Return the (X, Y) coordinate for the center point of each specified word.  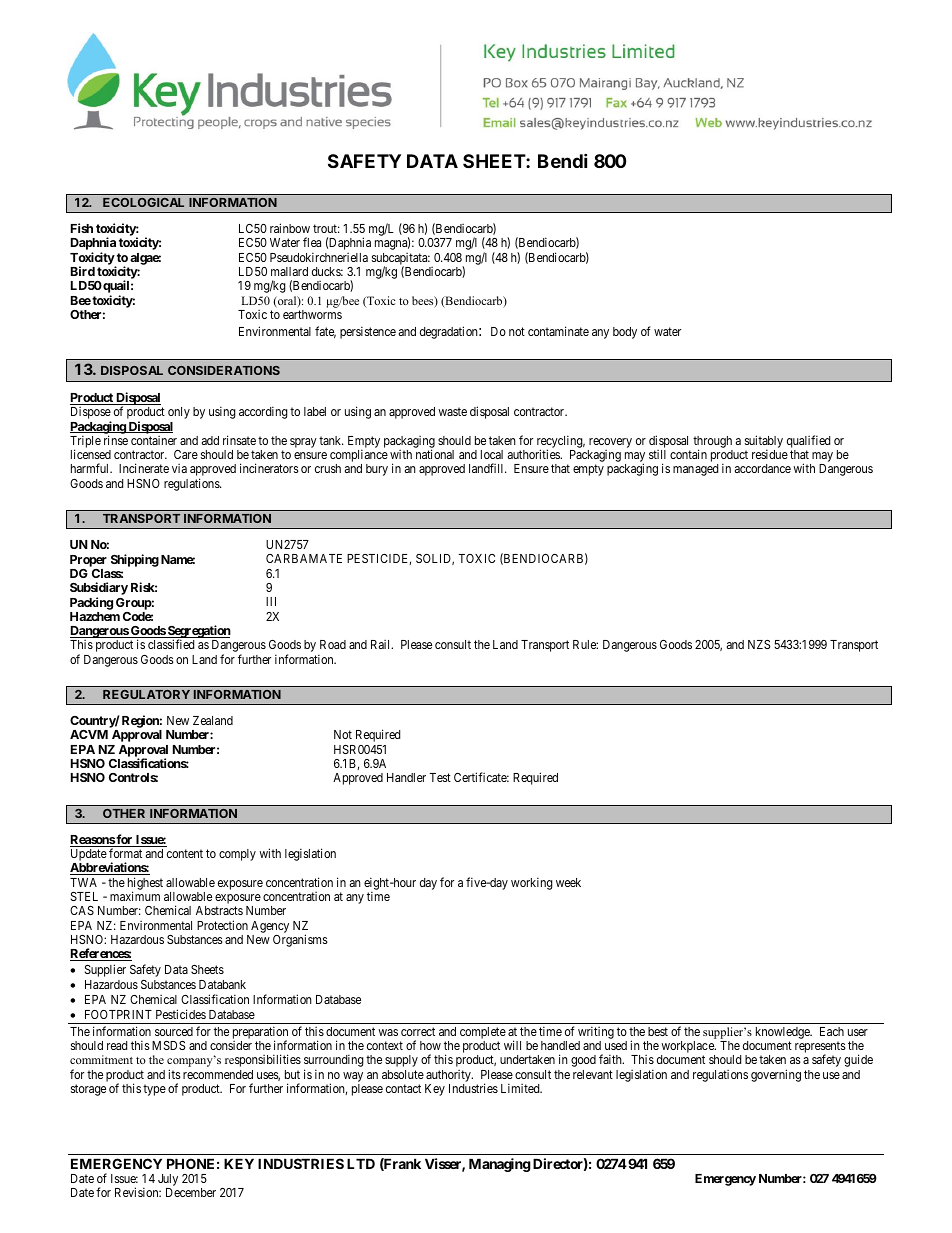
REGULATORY (146, 694)
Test (440, 777)
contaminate (558, 331)
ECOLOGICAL (143, 202)
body (625, 333)
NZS (759, 644)
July (168, 1181)
